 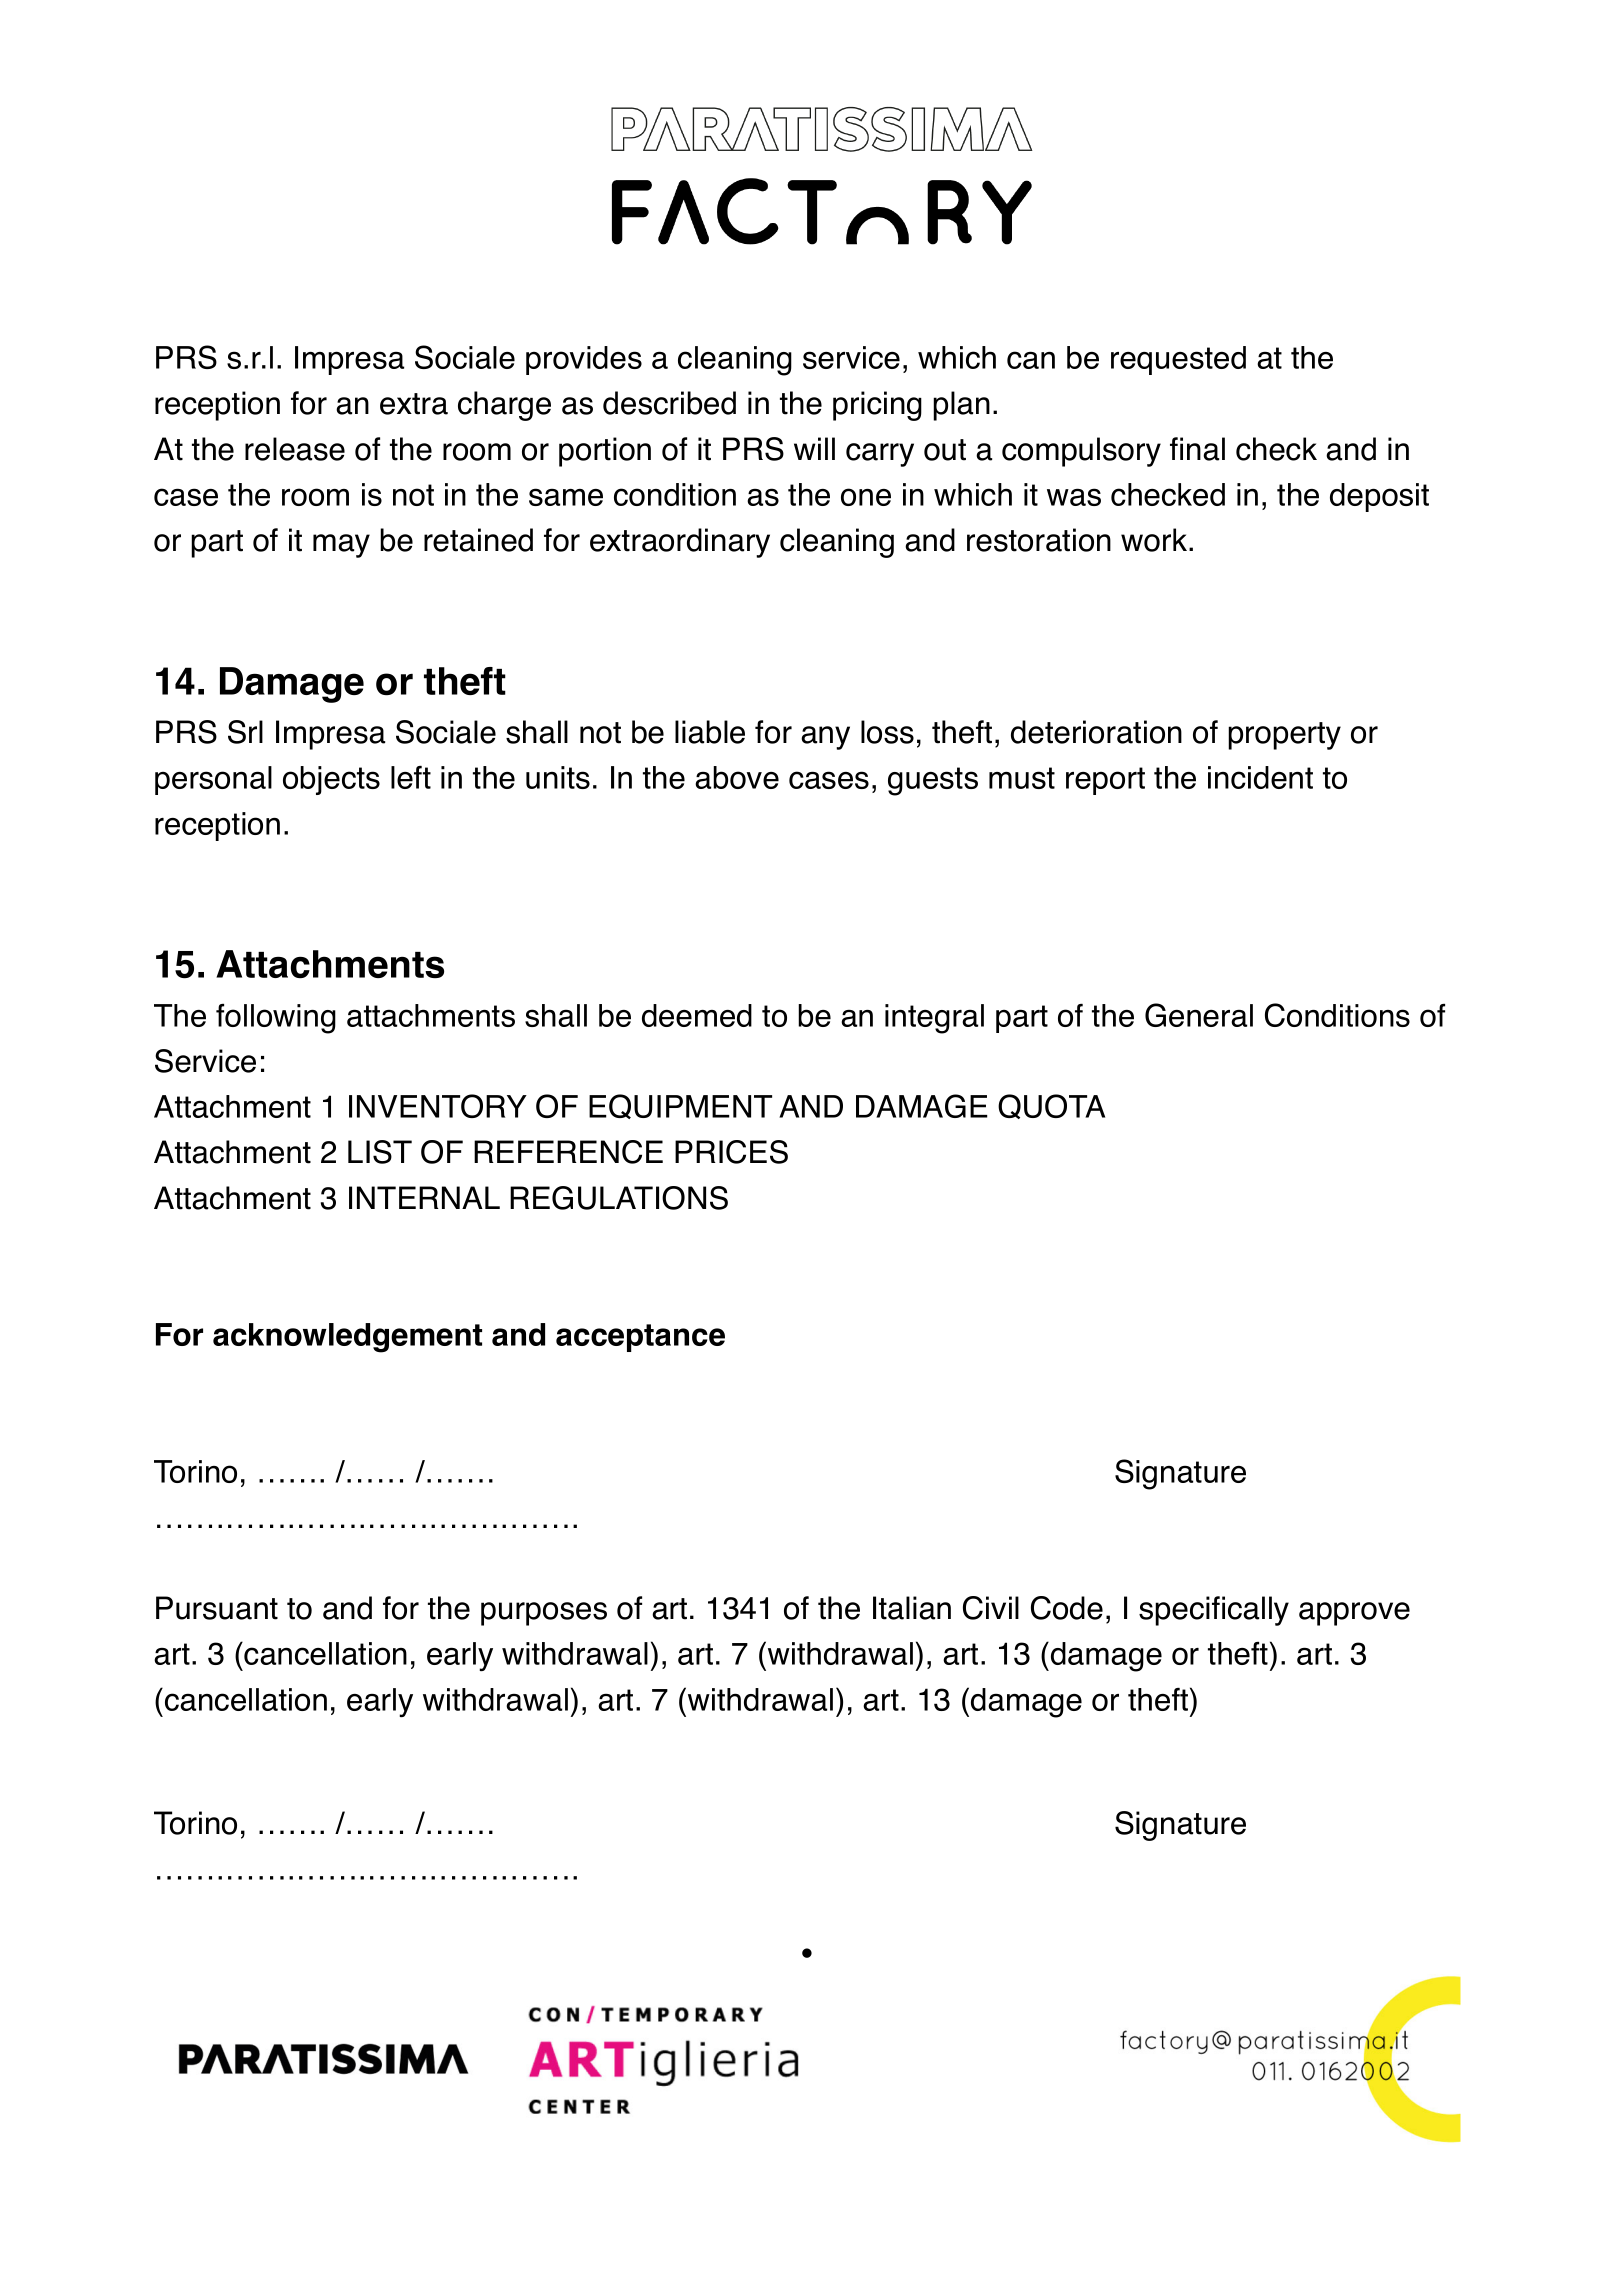 What do you see at coordinates (825, 738) in the screenshot?
I see `any` at bounding box center [825, 738].
